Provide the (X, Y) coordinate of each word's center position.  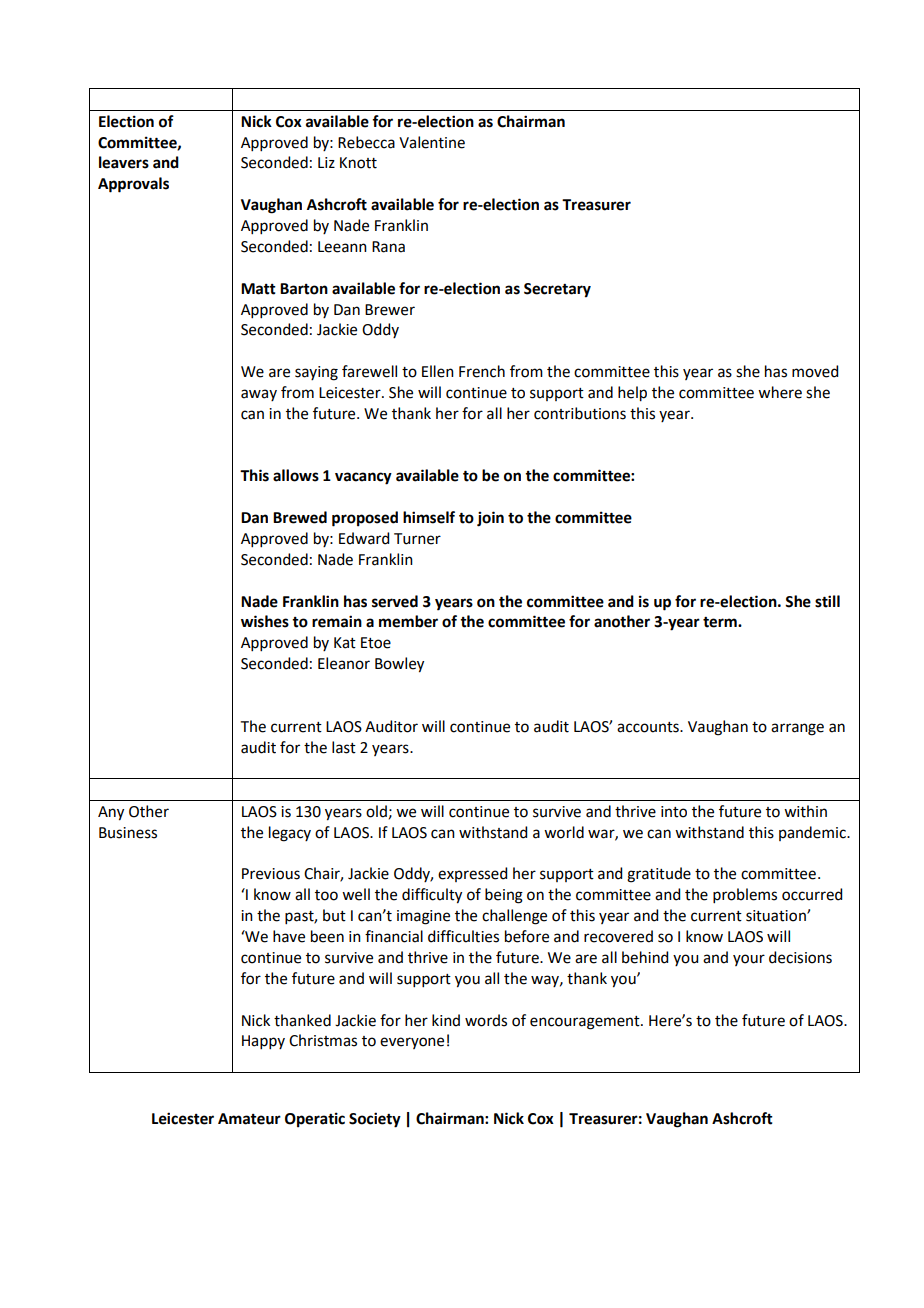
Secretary (557, 290)
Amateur (249, 1119)
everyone (412, 1043)
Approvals (133, 185)
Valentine (432, 142)
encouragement (586, 1023)
